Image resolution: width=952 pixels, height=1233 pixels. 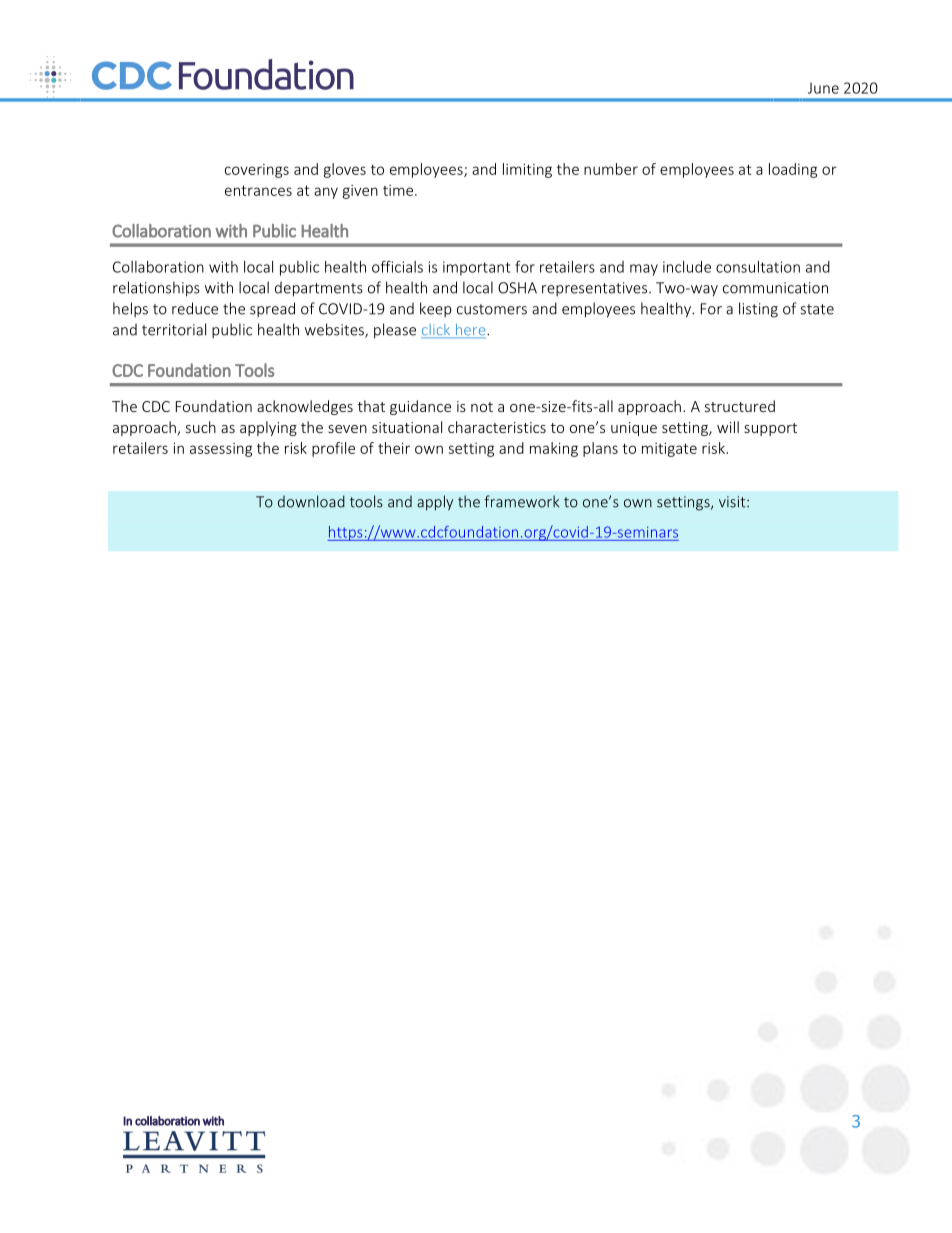 I want to click on communication, so click(x=775, y=288).
